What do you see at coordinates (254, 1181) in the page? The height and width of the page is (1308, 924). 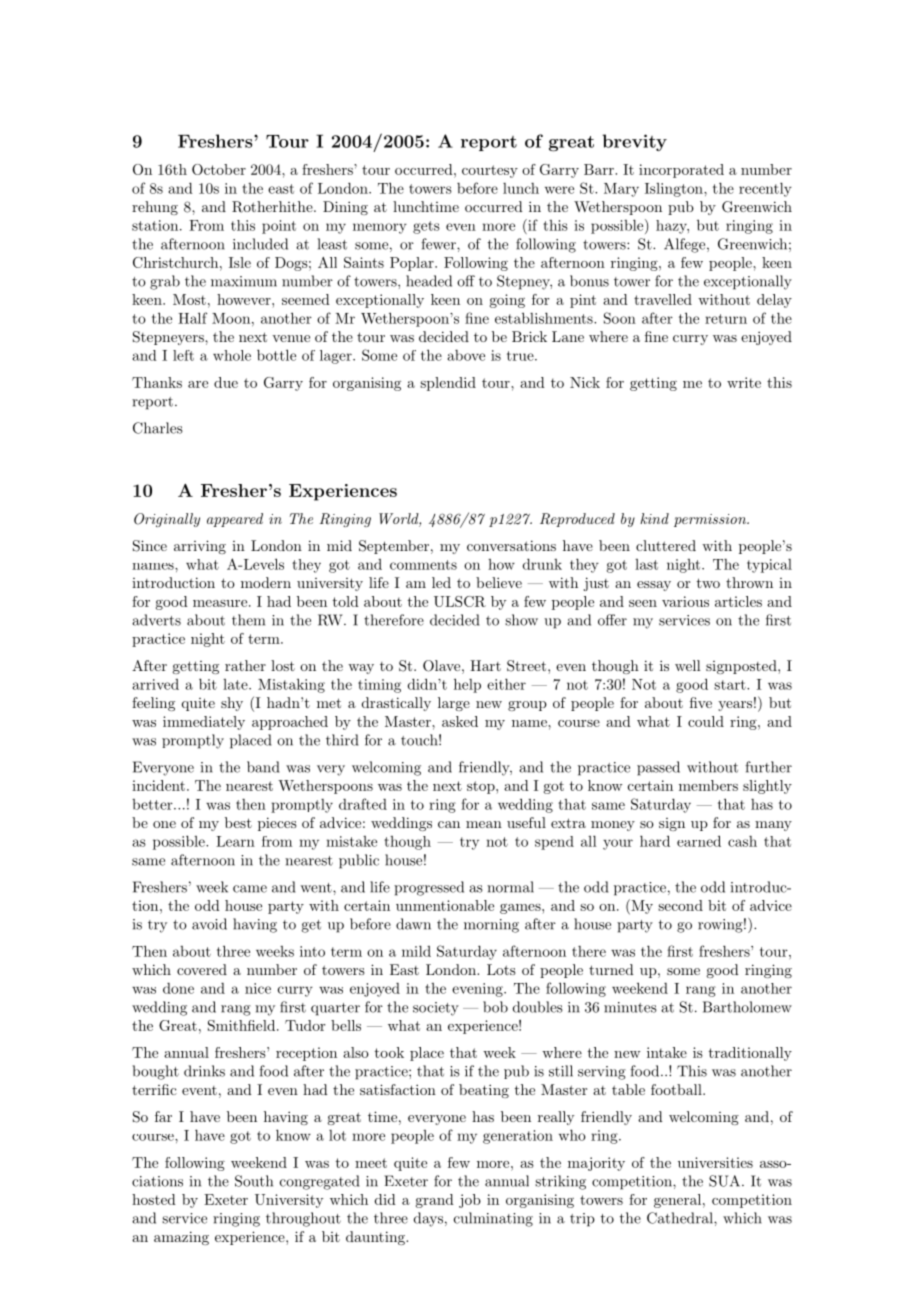 I see `South` at bounding box center [254, 1181].
